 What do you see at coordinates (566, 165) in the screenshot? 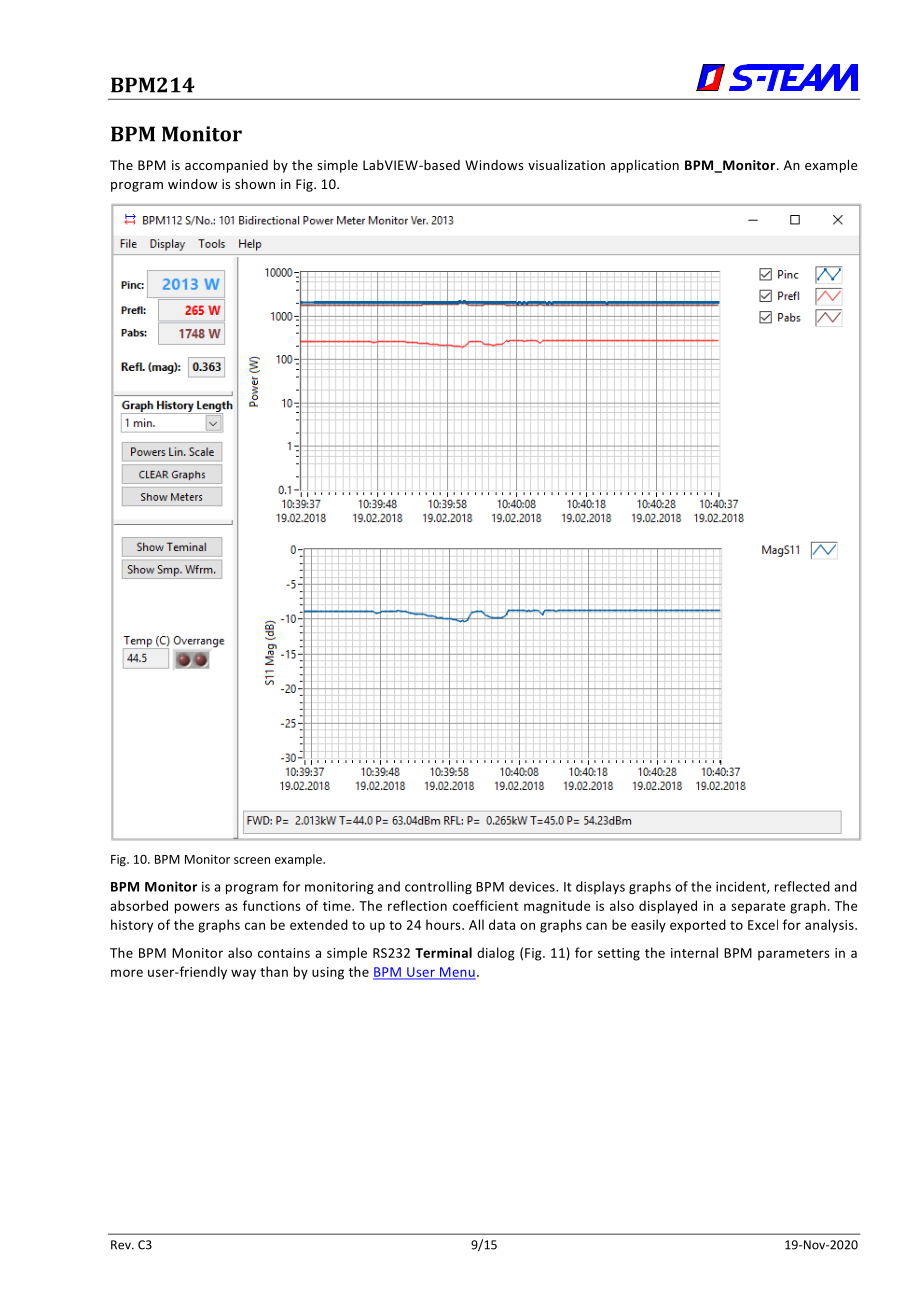
I see `visualization` at bounding box center [566, 165].
